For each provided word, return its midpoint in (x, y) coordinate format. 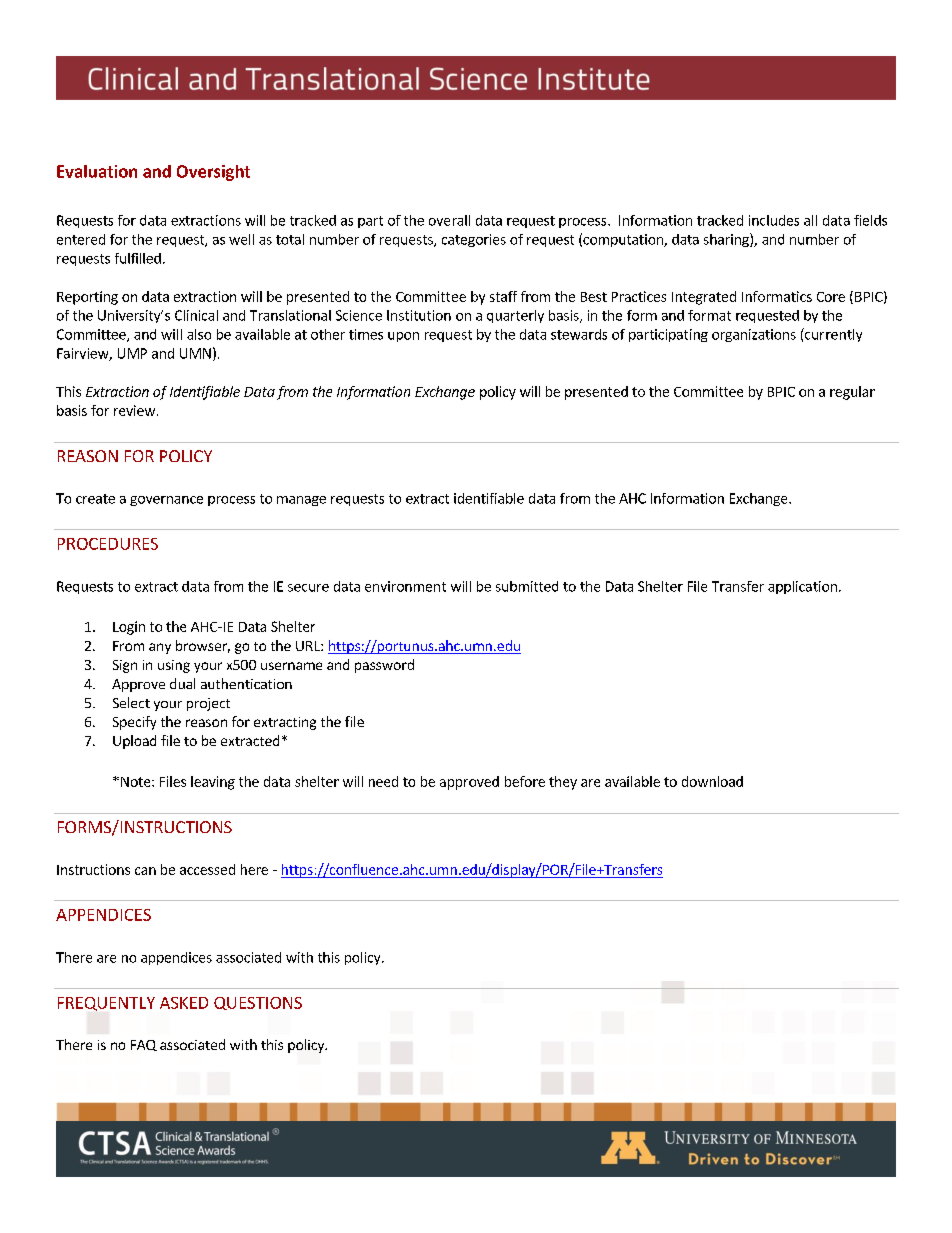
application (802, 587)
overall (449, 220)
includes (774, 220)
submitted (527, 586)
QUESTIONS (258, 1003)
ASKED (184, 1003)
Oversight (213, 173)
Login (129, 628)
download (712, 781)
